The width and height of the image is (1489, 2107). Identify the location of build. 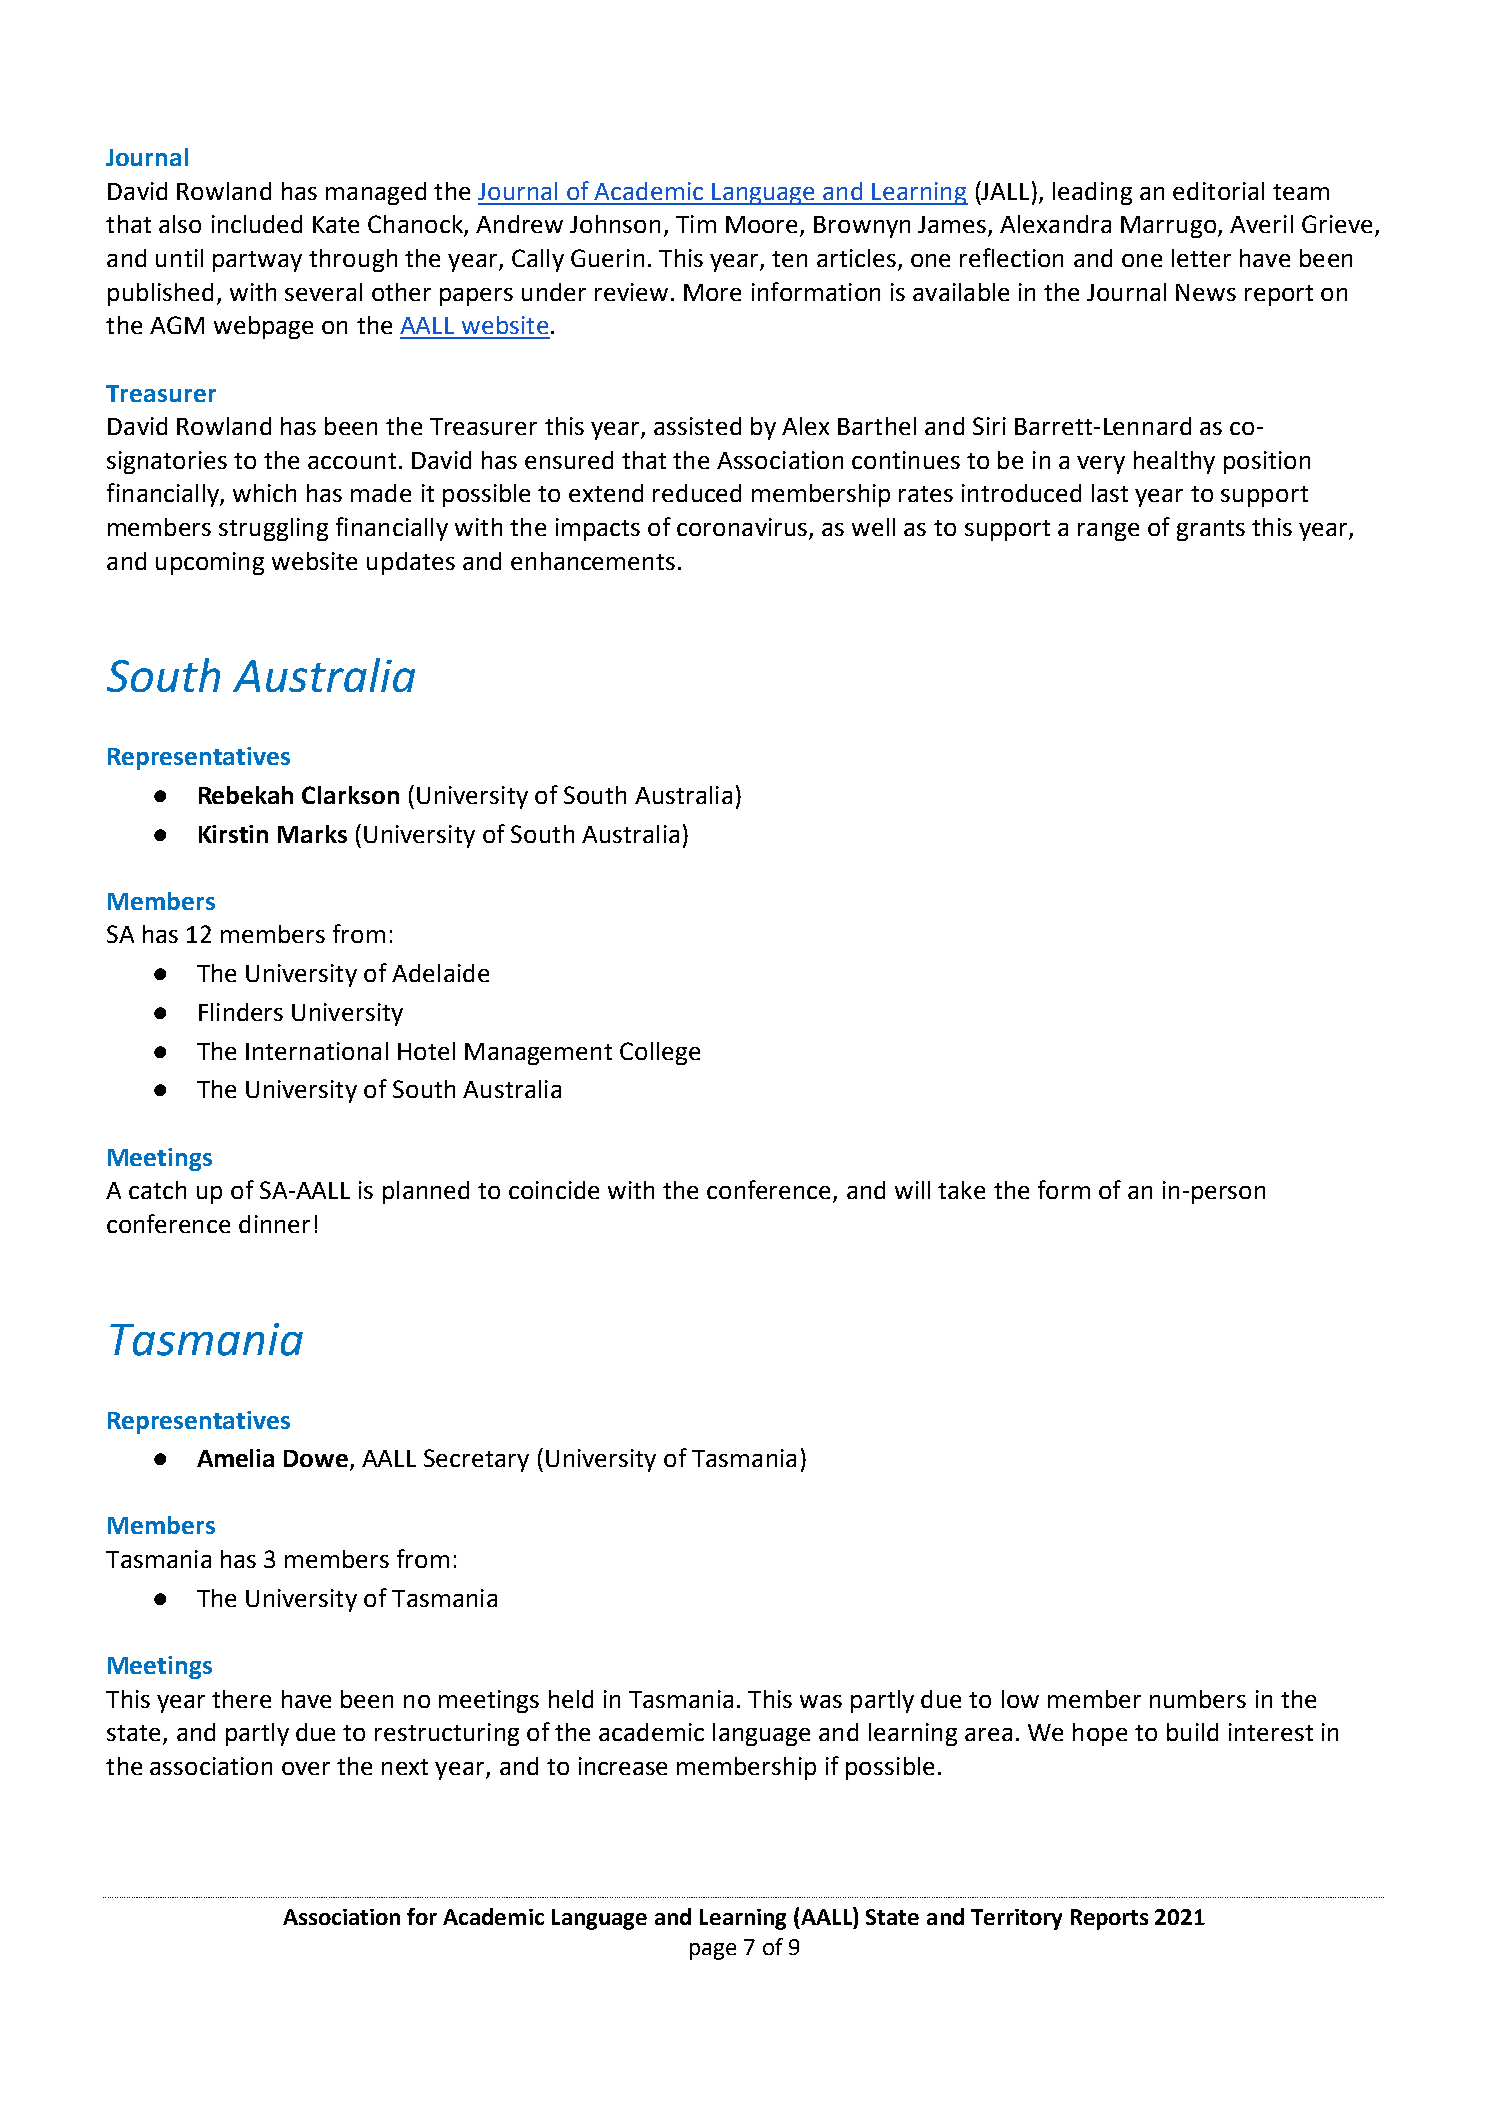
(1192, 1732).
